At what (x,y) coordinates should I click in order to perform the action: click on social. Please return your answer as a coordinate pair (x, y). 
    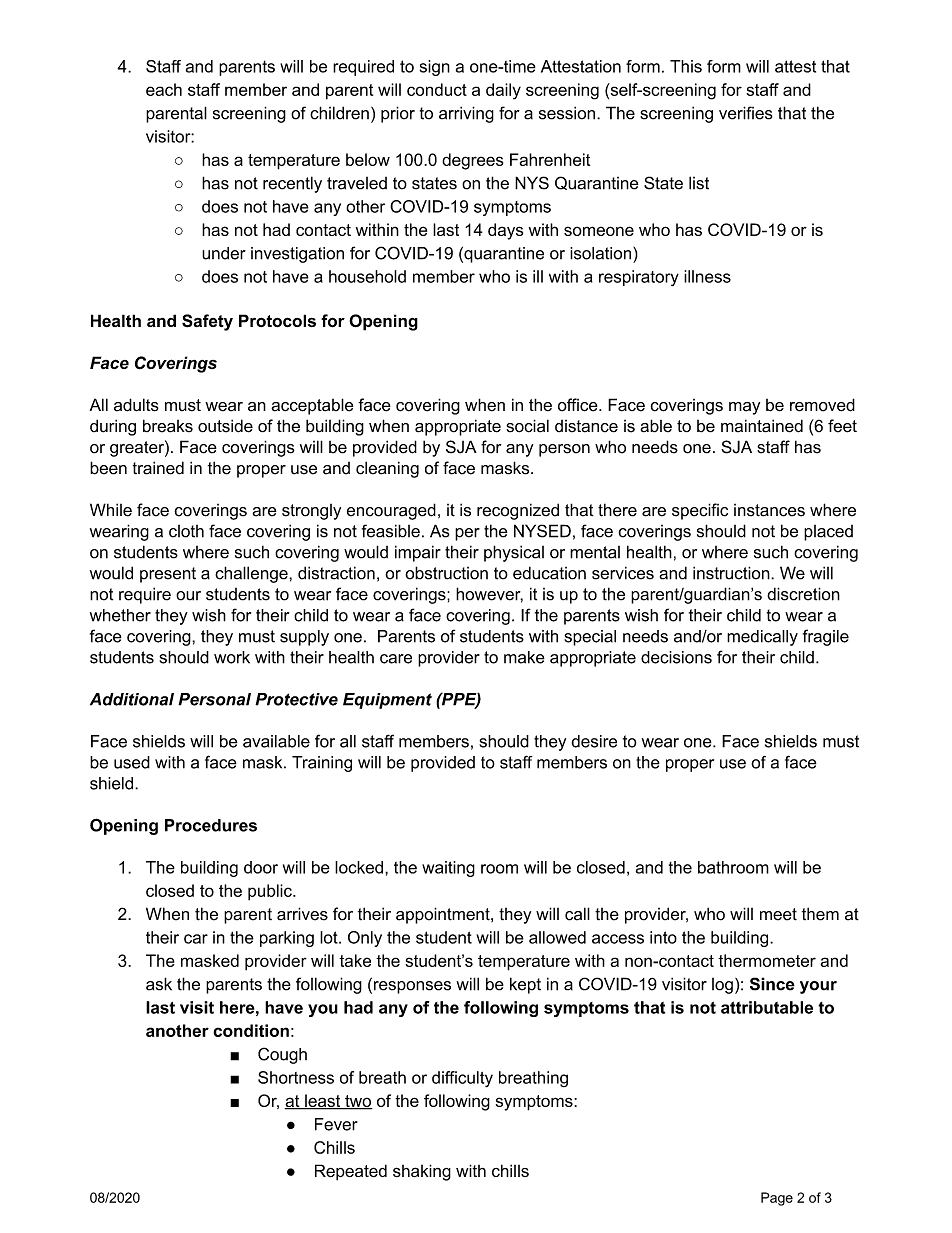
    Looking at the image, I should click on (527, 426).
